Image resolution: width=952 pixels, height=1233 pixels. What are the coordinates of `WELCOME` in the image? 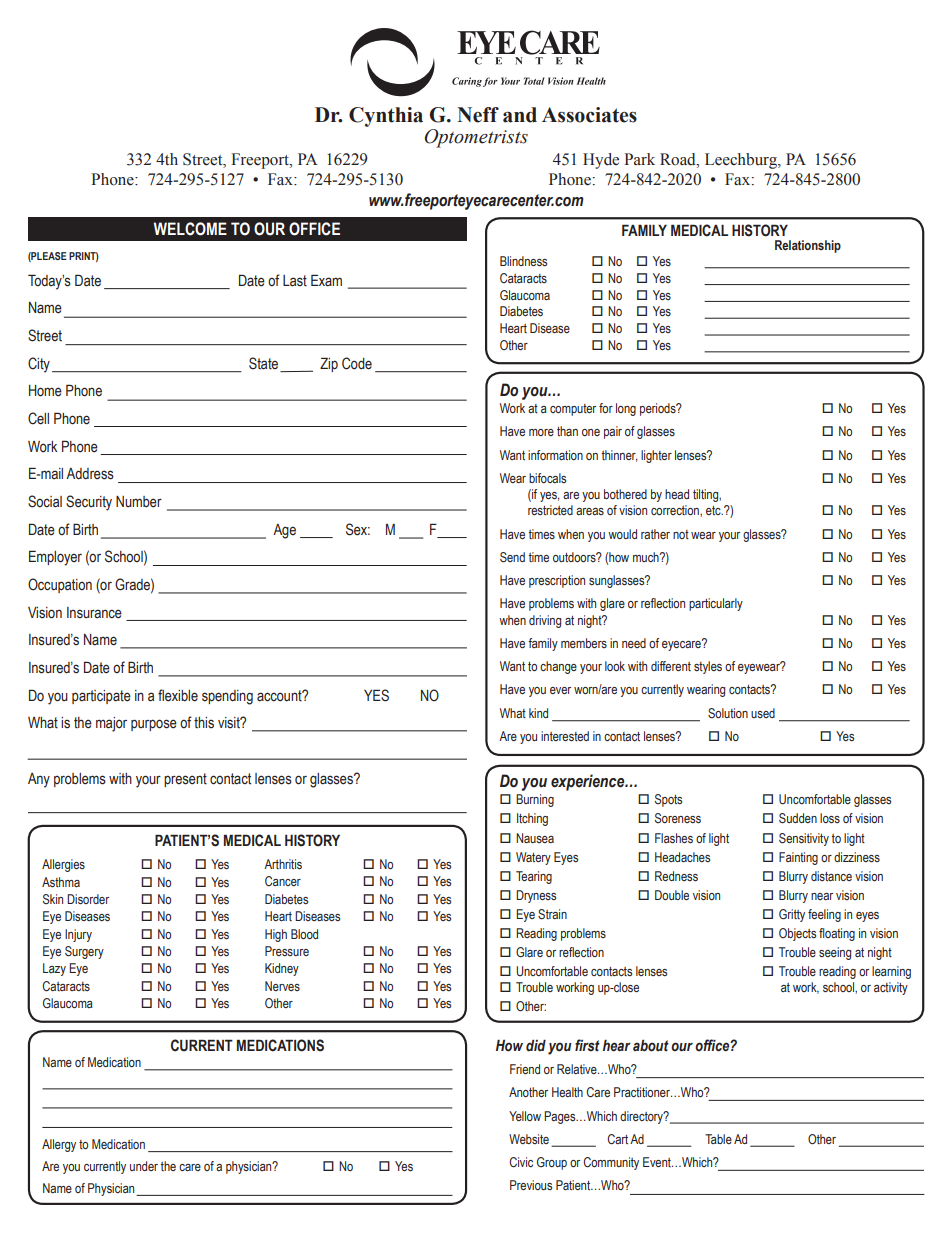 It's located at (190, 229).
